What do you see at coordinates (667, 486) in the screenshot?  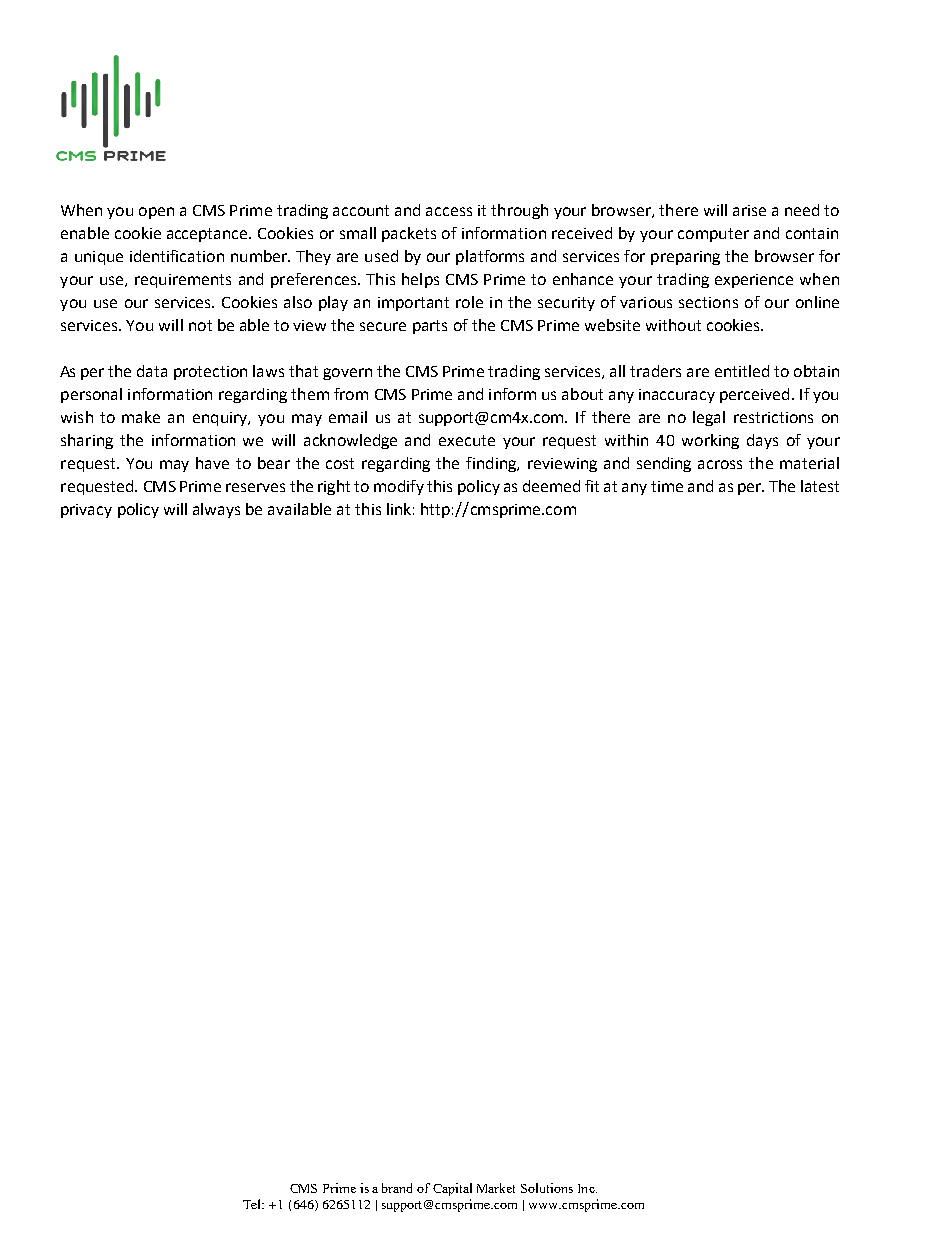 I see `time` at bounding box center [667, 486].
